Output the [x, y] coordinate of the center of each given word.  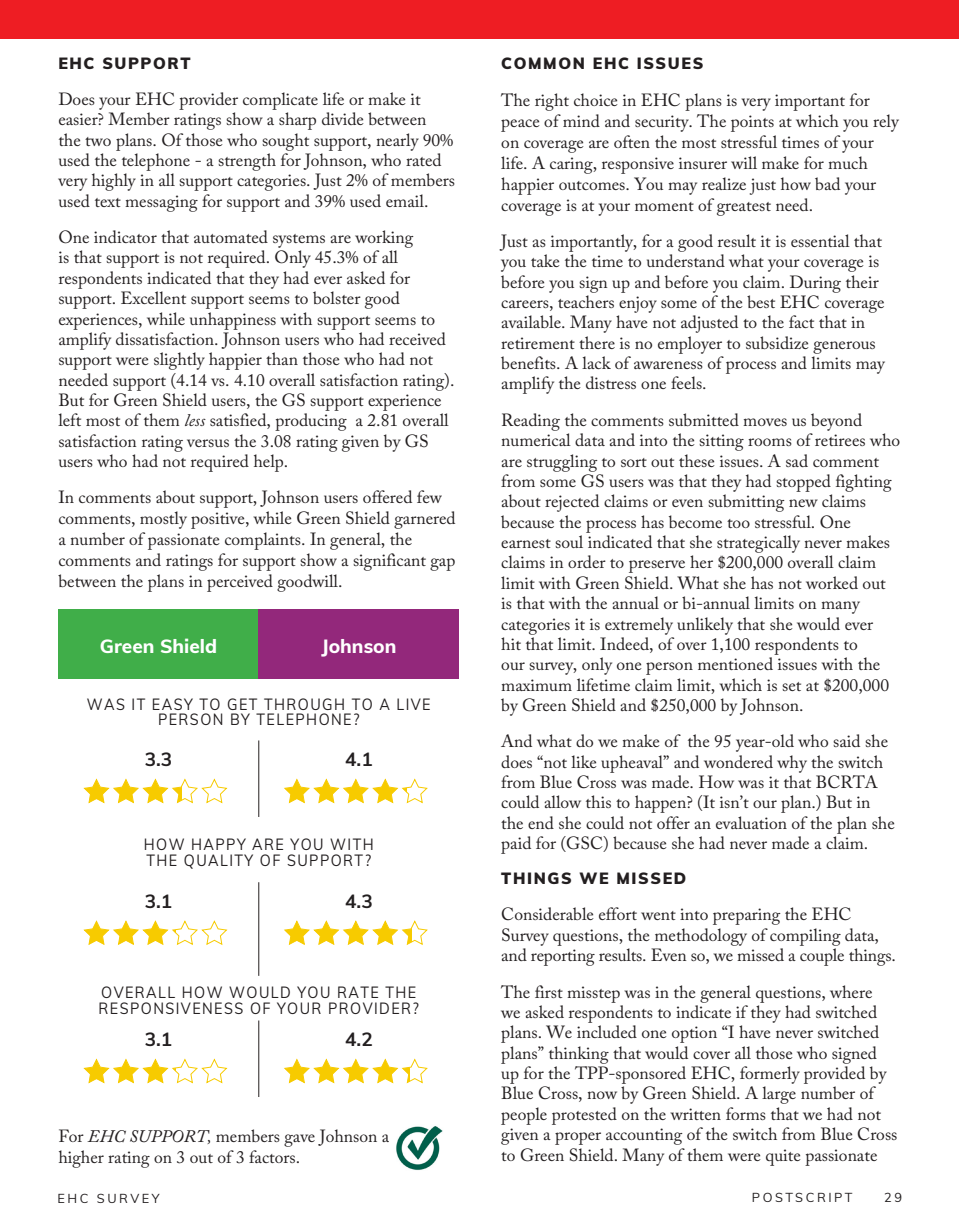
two [98, 141]
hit [511, 643]
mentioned [735, 663]
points [752, 123]
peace [520, 125]
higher [81, 1159]
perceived [240, 583]
